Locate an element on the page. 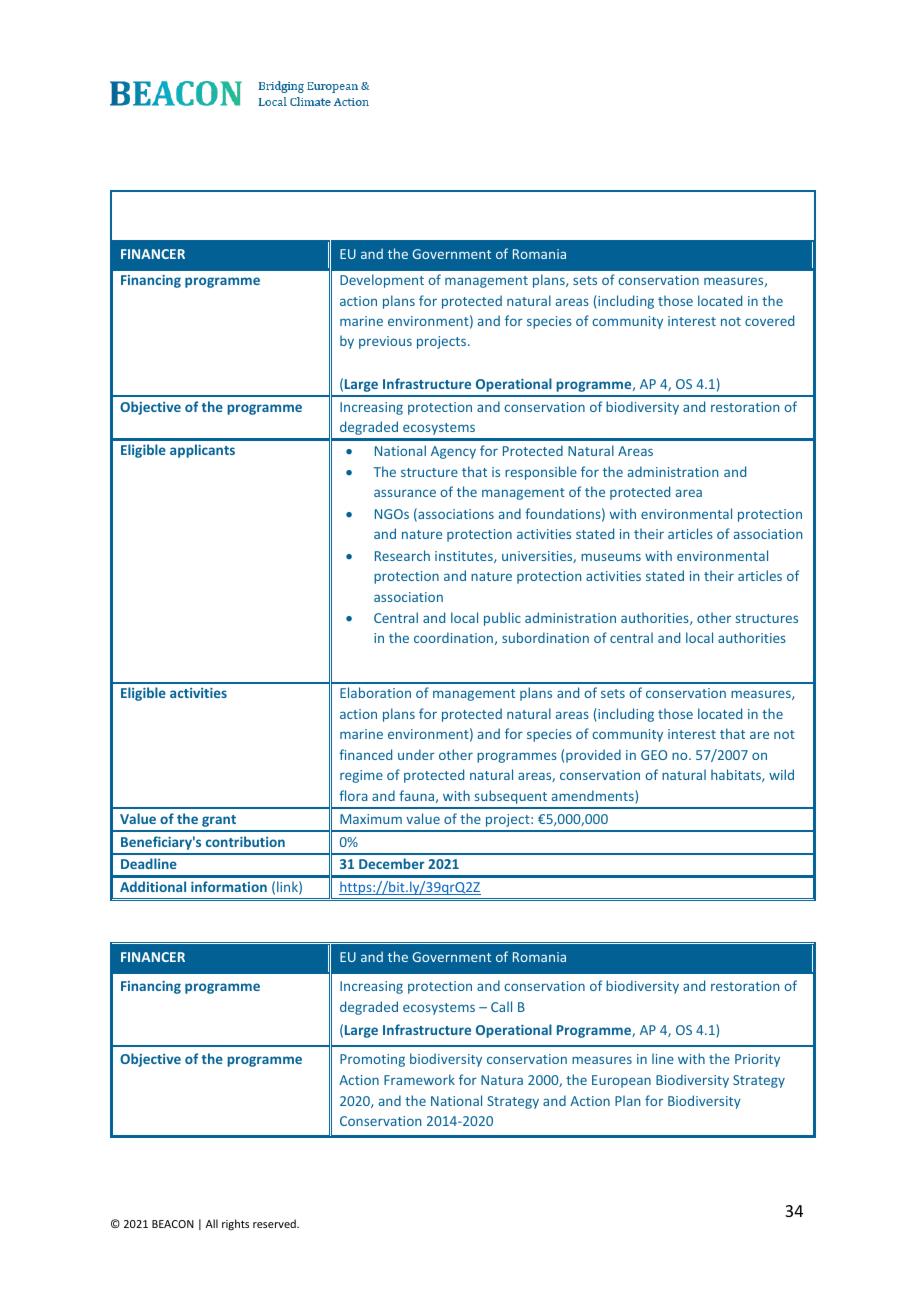 The width and height of the page is (924, 1309). rights is located at coordinates (235, 1224).
